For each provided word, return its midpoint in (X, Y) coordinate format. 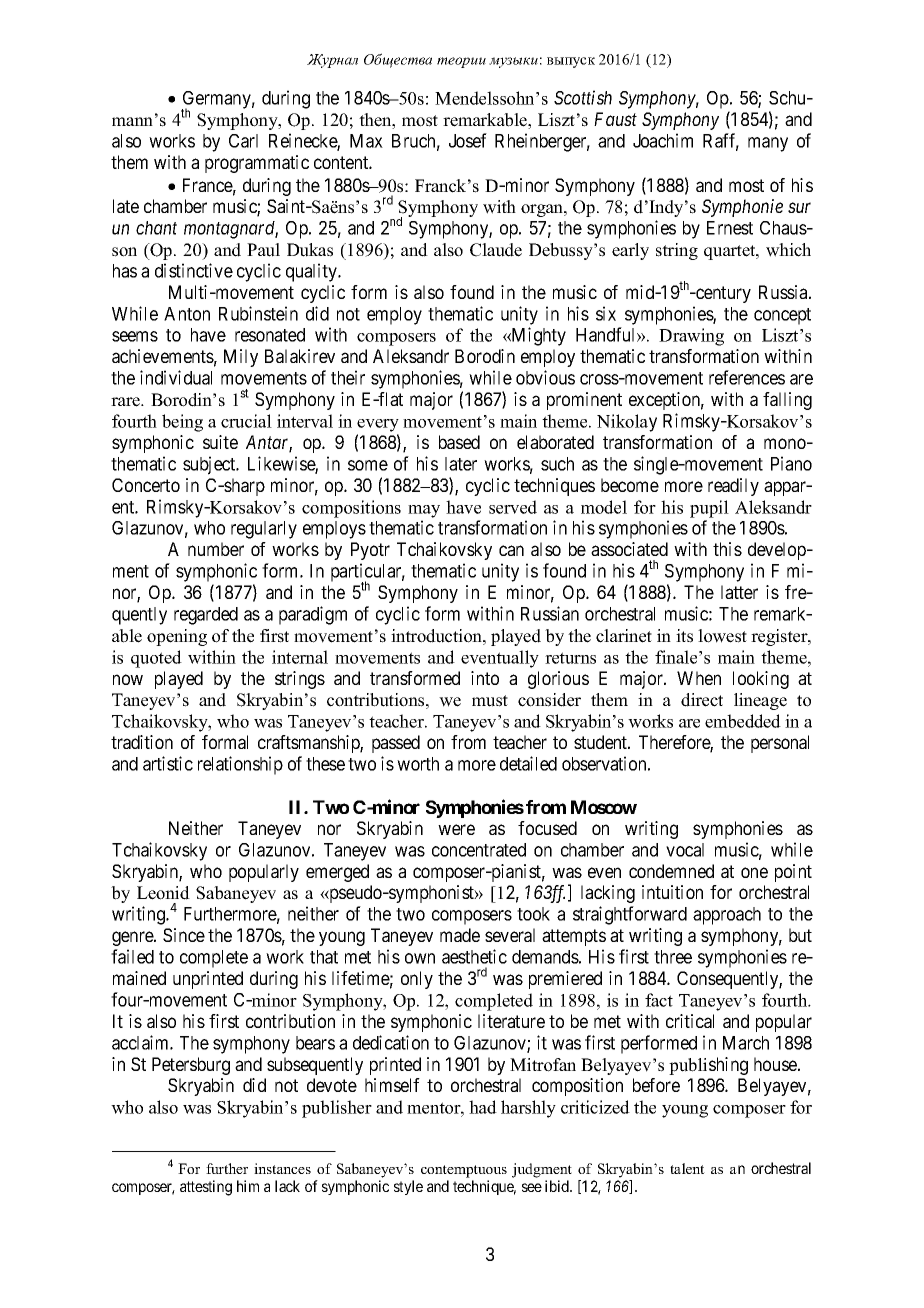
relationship (240, 765)
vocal (685, 850)
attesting (206, 1188)
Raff (721, 141)
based (459, 442)
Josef (468, 140)
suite (220, 442)
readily (733, 487)
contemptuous (464, 1171)
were (456, 829)
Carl (243, 141)
